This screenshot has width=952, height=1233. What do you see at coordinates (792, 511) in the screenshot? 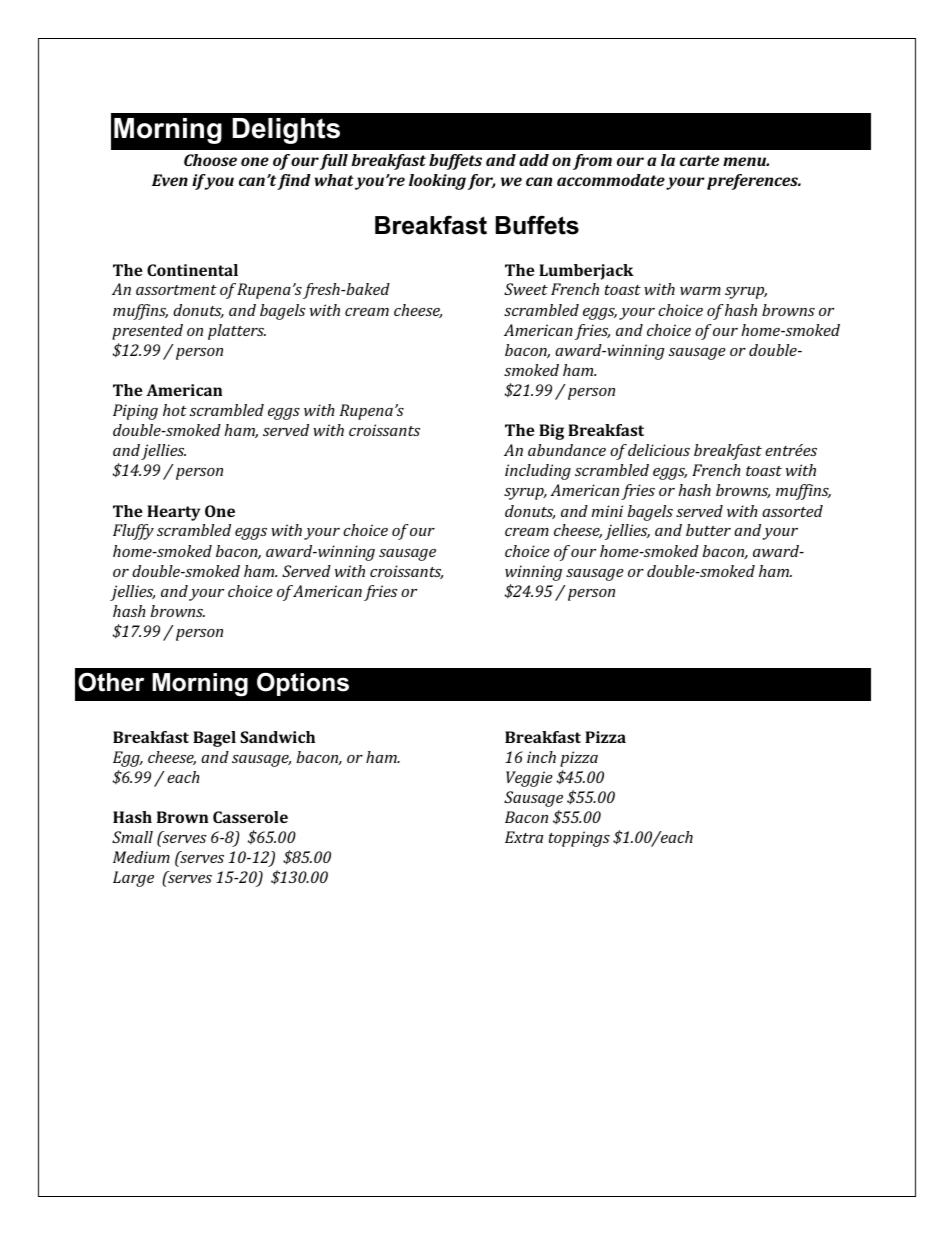
I see `assorted` at bounding box center [792, 511].
